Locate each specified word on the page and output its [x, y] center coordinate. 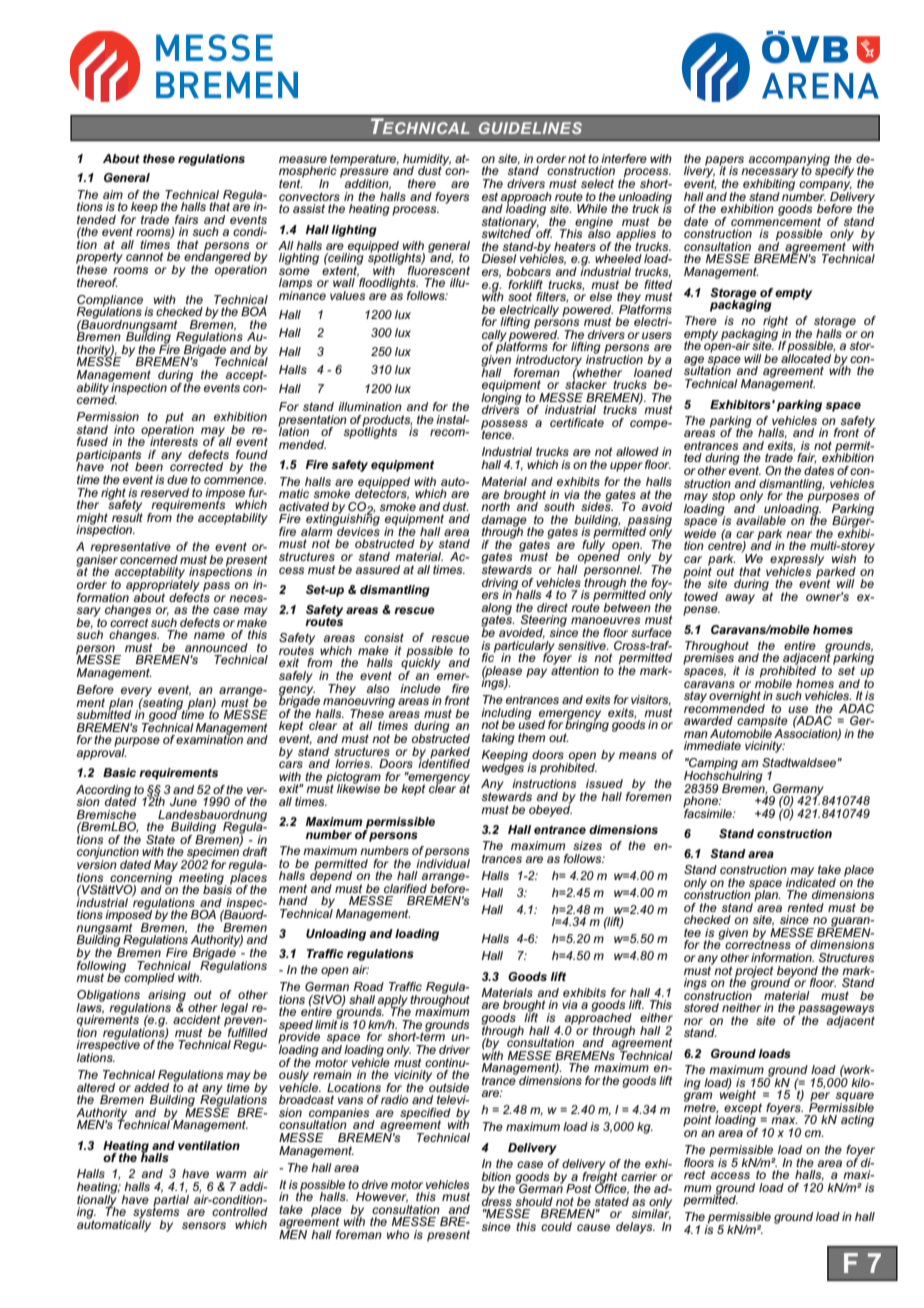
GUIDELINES [530, 128]
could [556, 1226]
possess [504, 426]
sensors [204, 1225]
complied [149, 978]
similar [651, 1213]
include [420, 688]
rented [805, 907]
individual [443, 862]
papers [724, 162]
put [174, 419]
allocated [806, 357]
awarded [708, 720]
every [135, 693]
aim [113, 194]
